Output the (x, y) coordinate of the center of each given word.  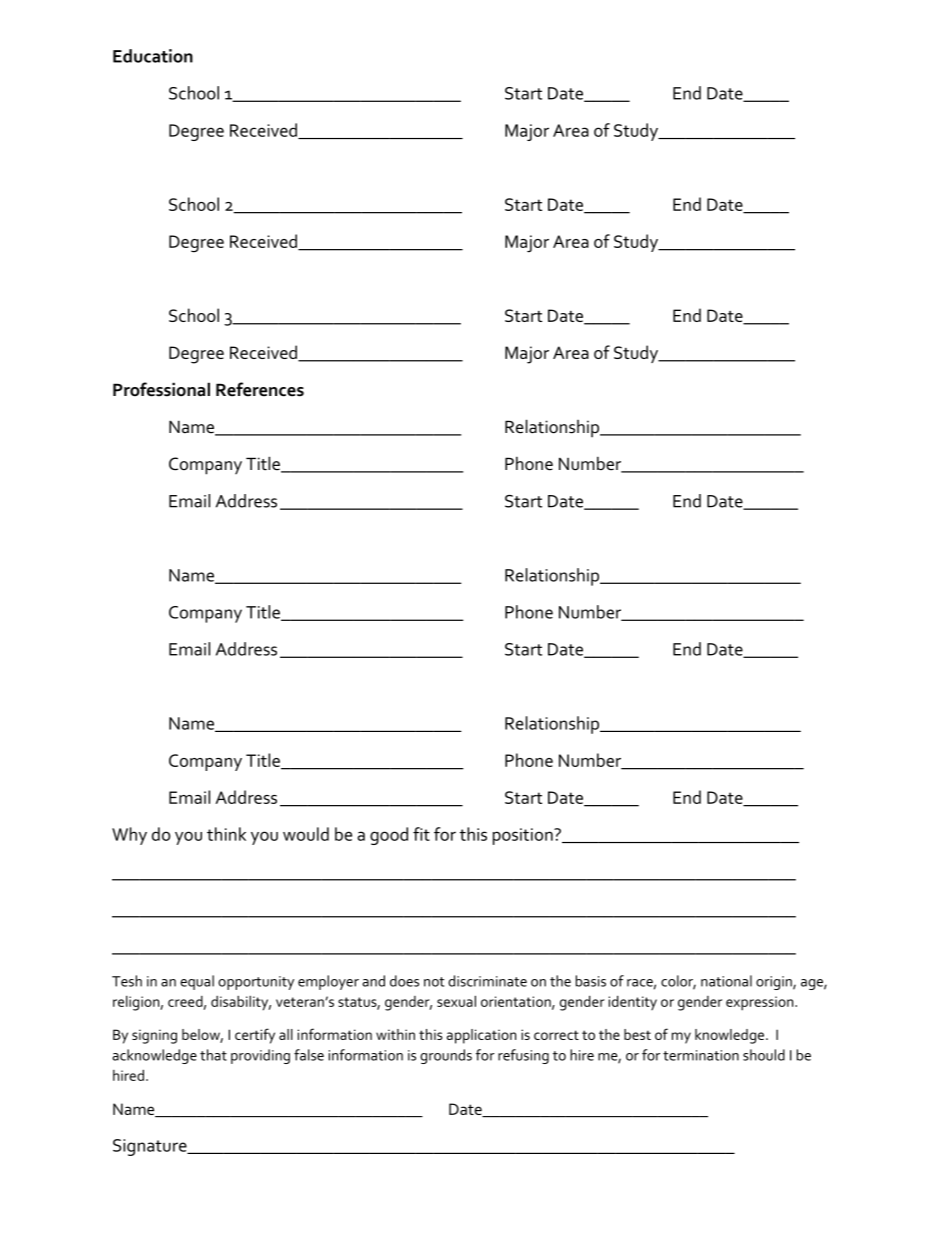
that (213, 1055)
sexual (456, 1001)
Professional (161, 389)
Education (153, 56)
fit (421, 834)
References (260, 389)
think (226, 834)
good (389, 836)
